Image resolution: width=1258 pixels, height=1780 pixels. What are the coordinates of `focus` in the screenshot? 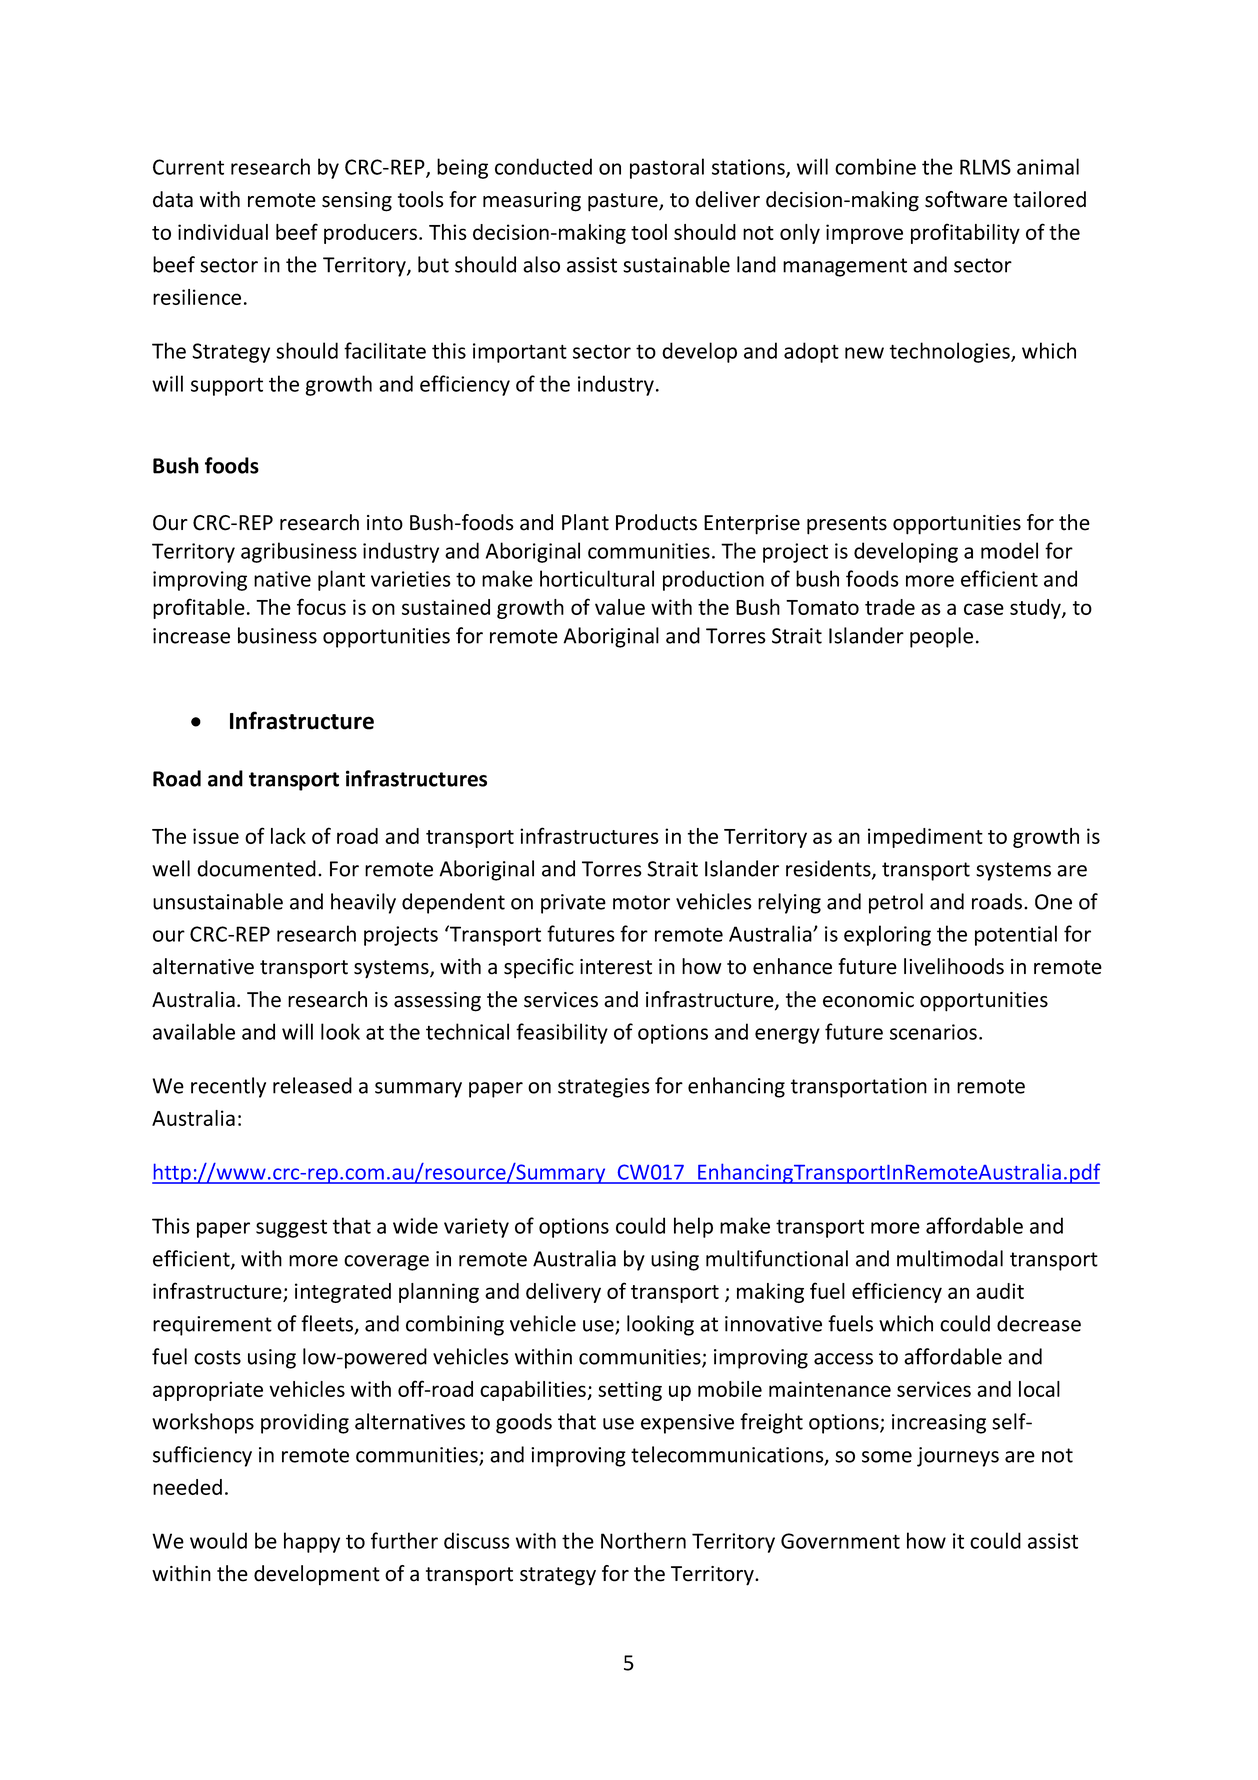 It's located at (321, 606).
